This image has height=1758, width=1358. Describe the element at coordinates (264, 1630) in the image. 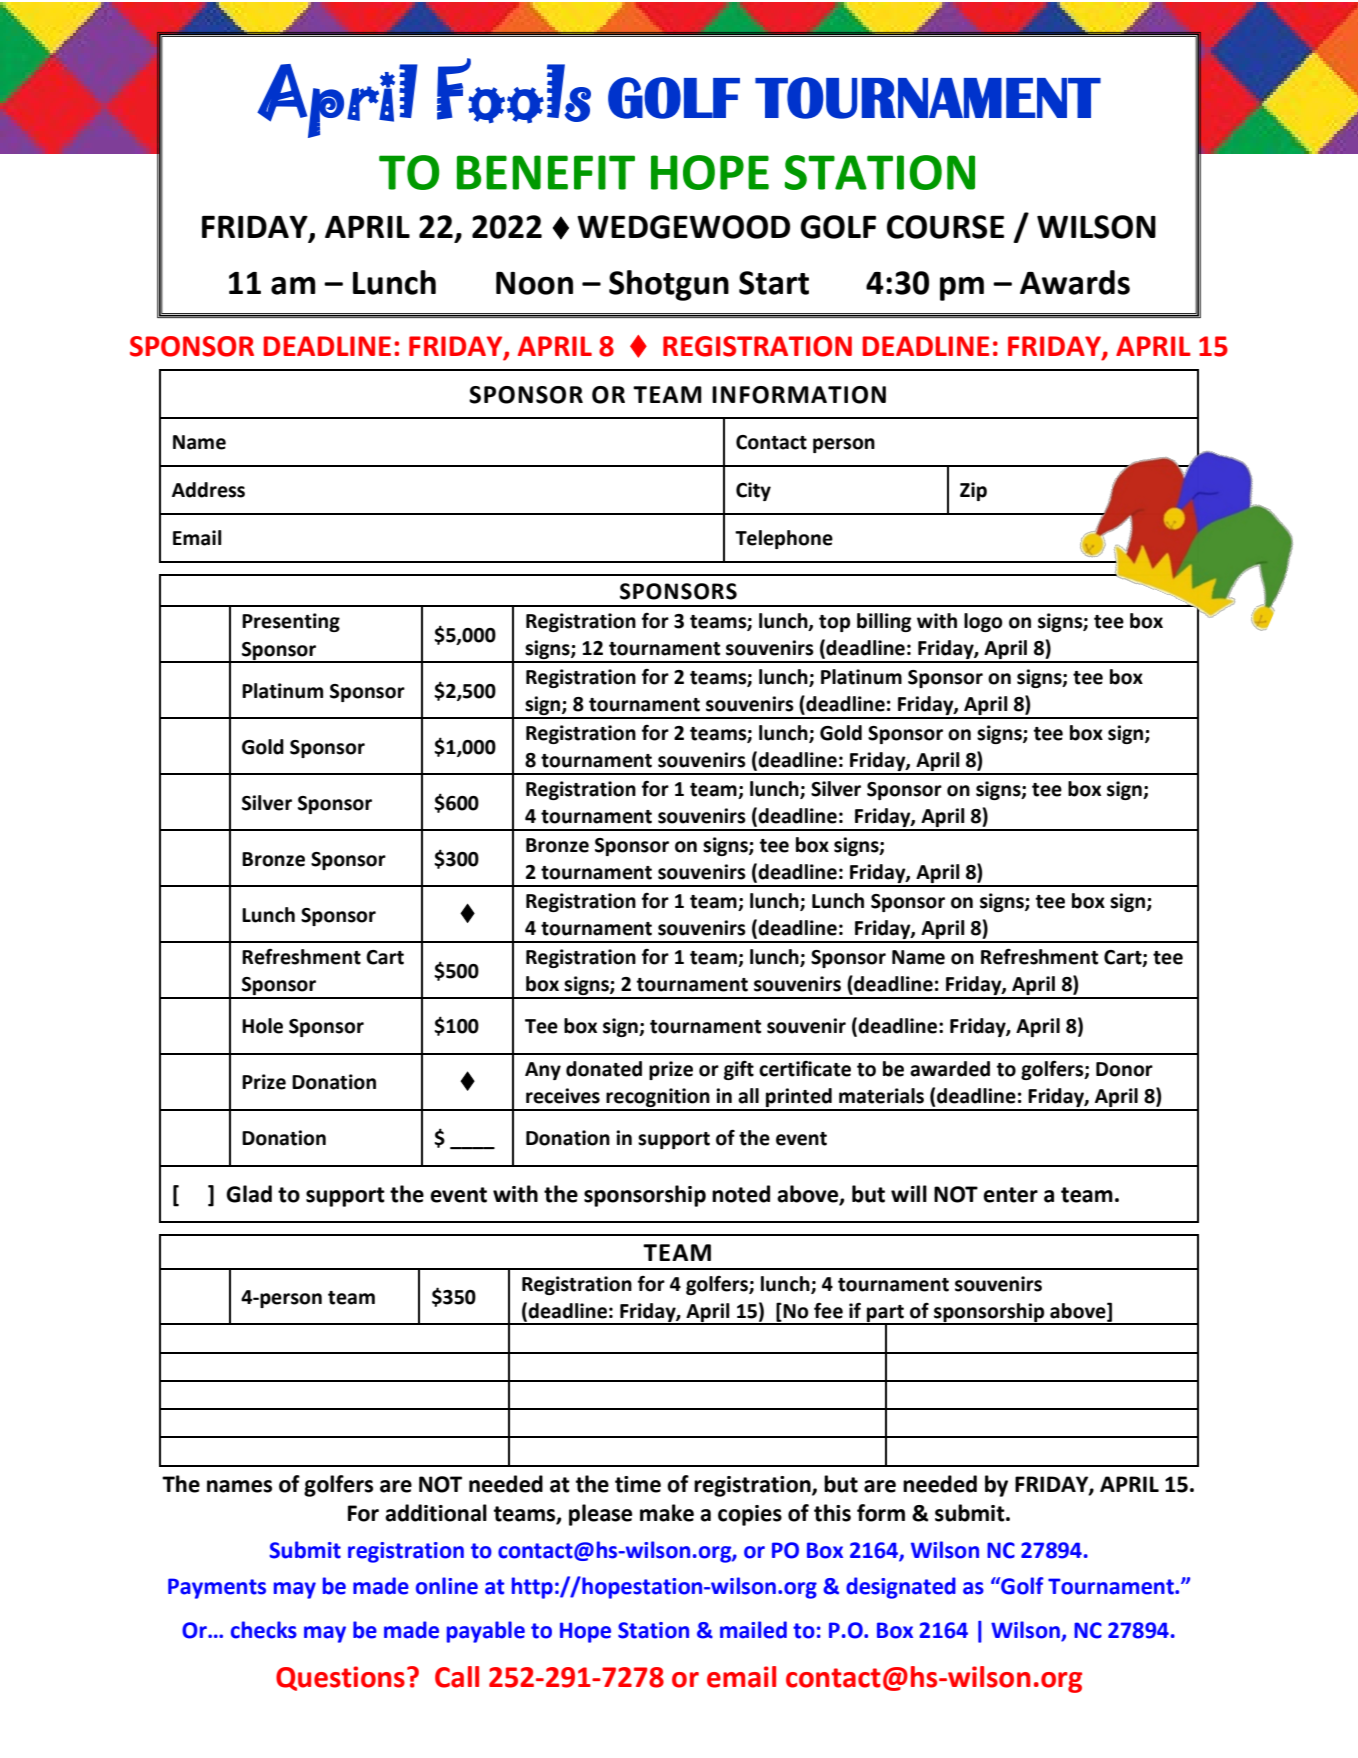

I see `checks` at that location.
